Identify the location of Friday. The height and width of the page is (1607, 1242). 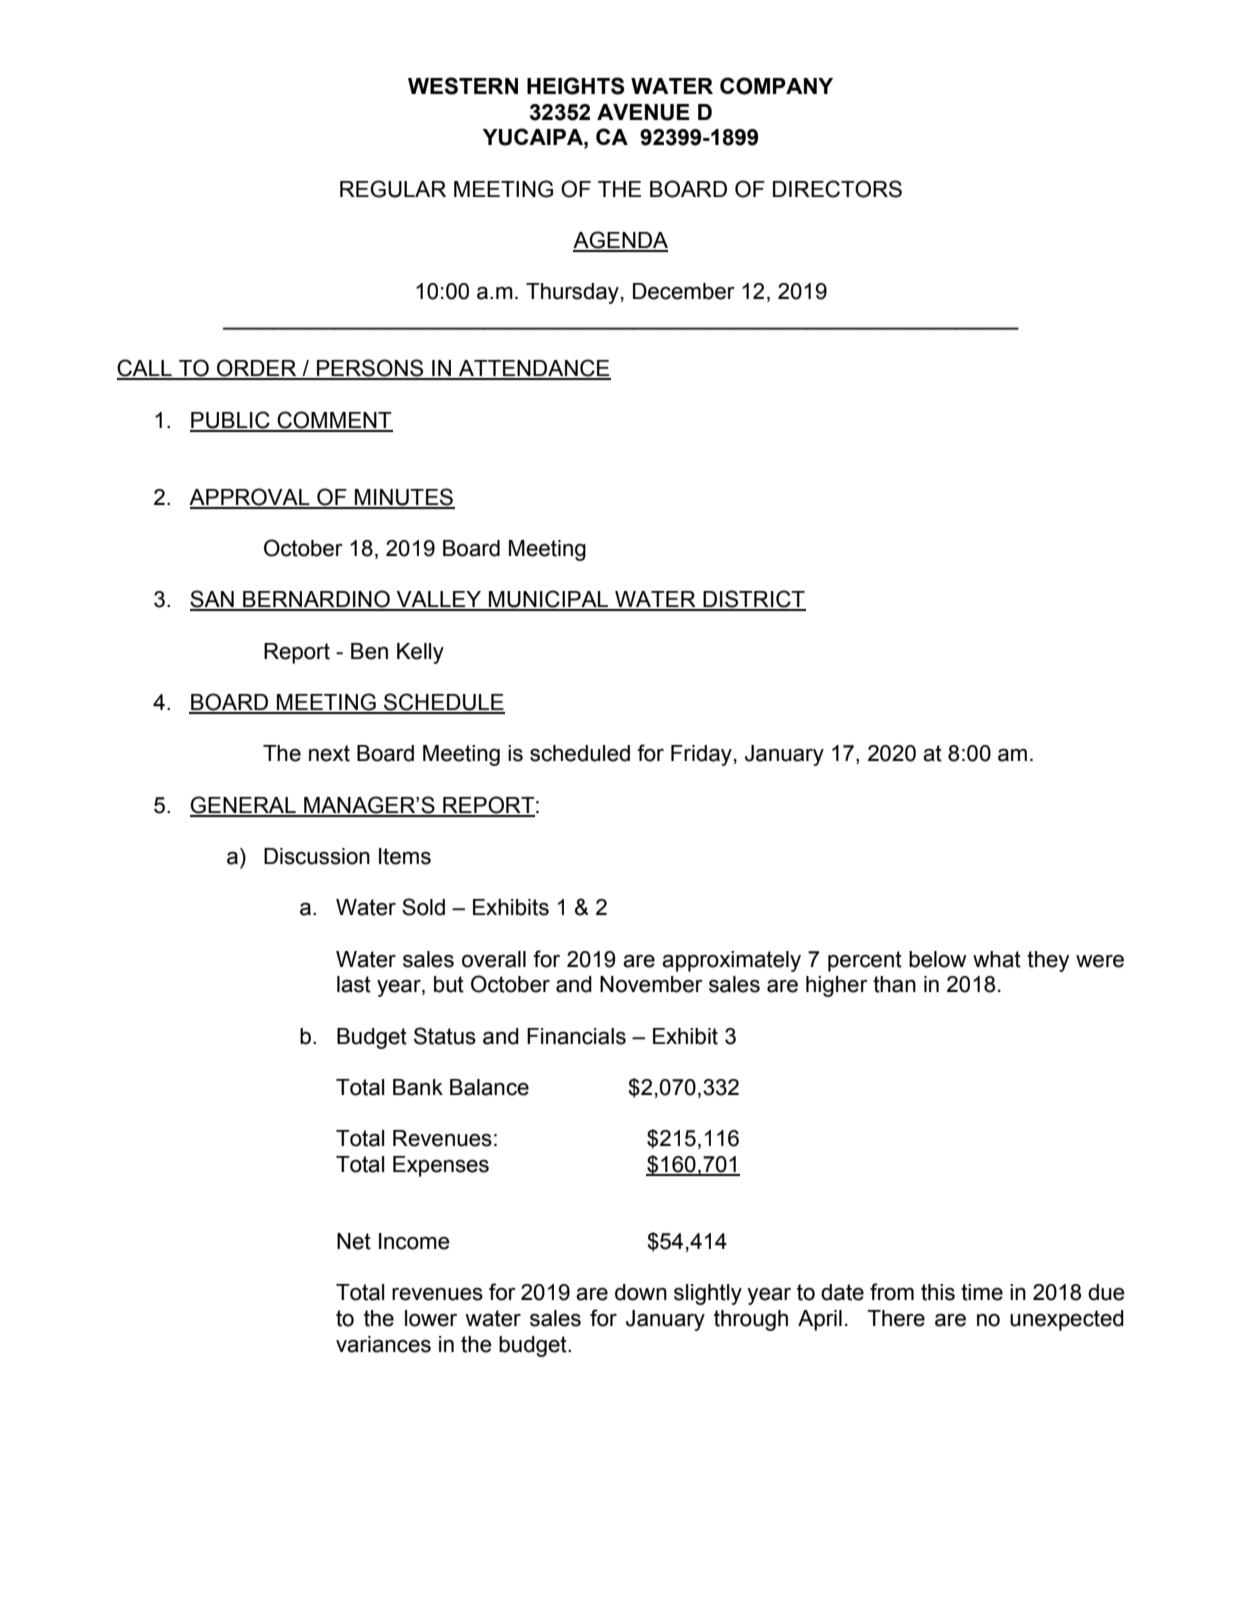
(701, 755).
